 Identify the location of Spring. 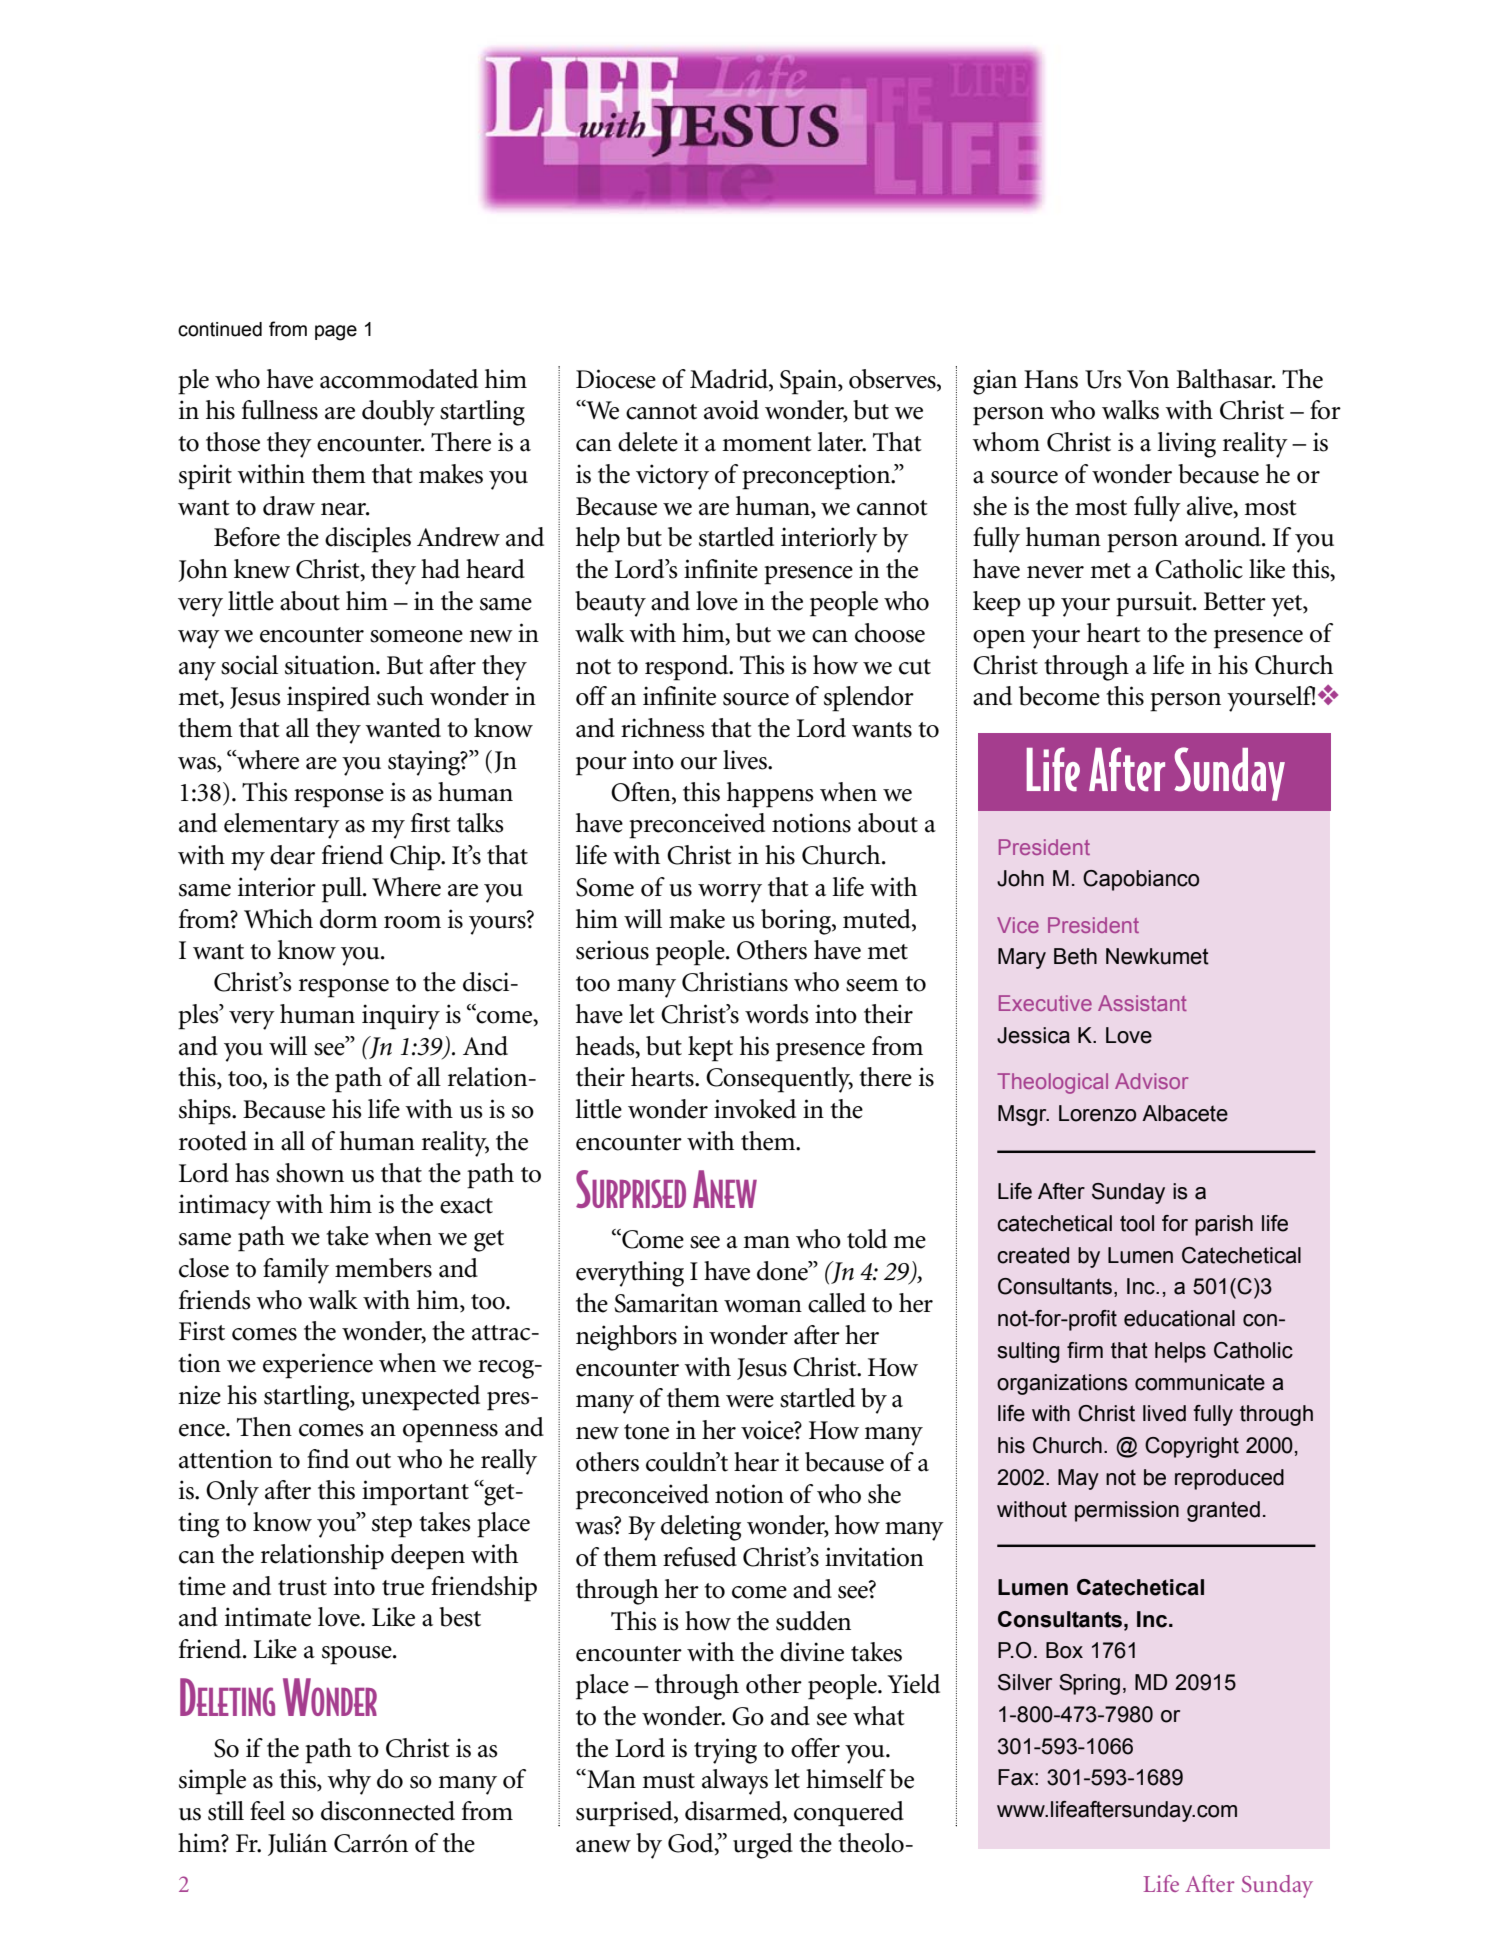
(1089, 1684).
